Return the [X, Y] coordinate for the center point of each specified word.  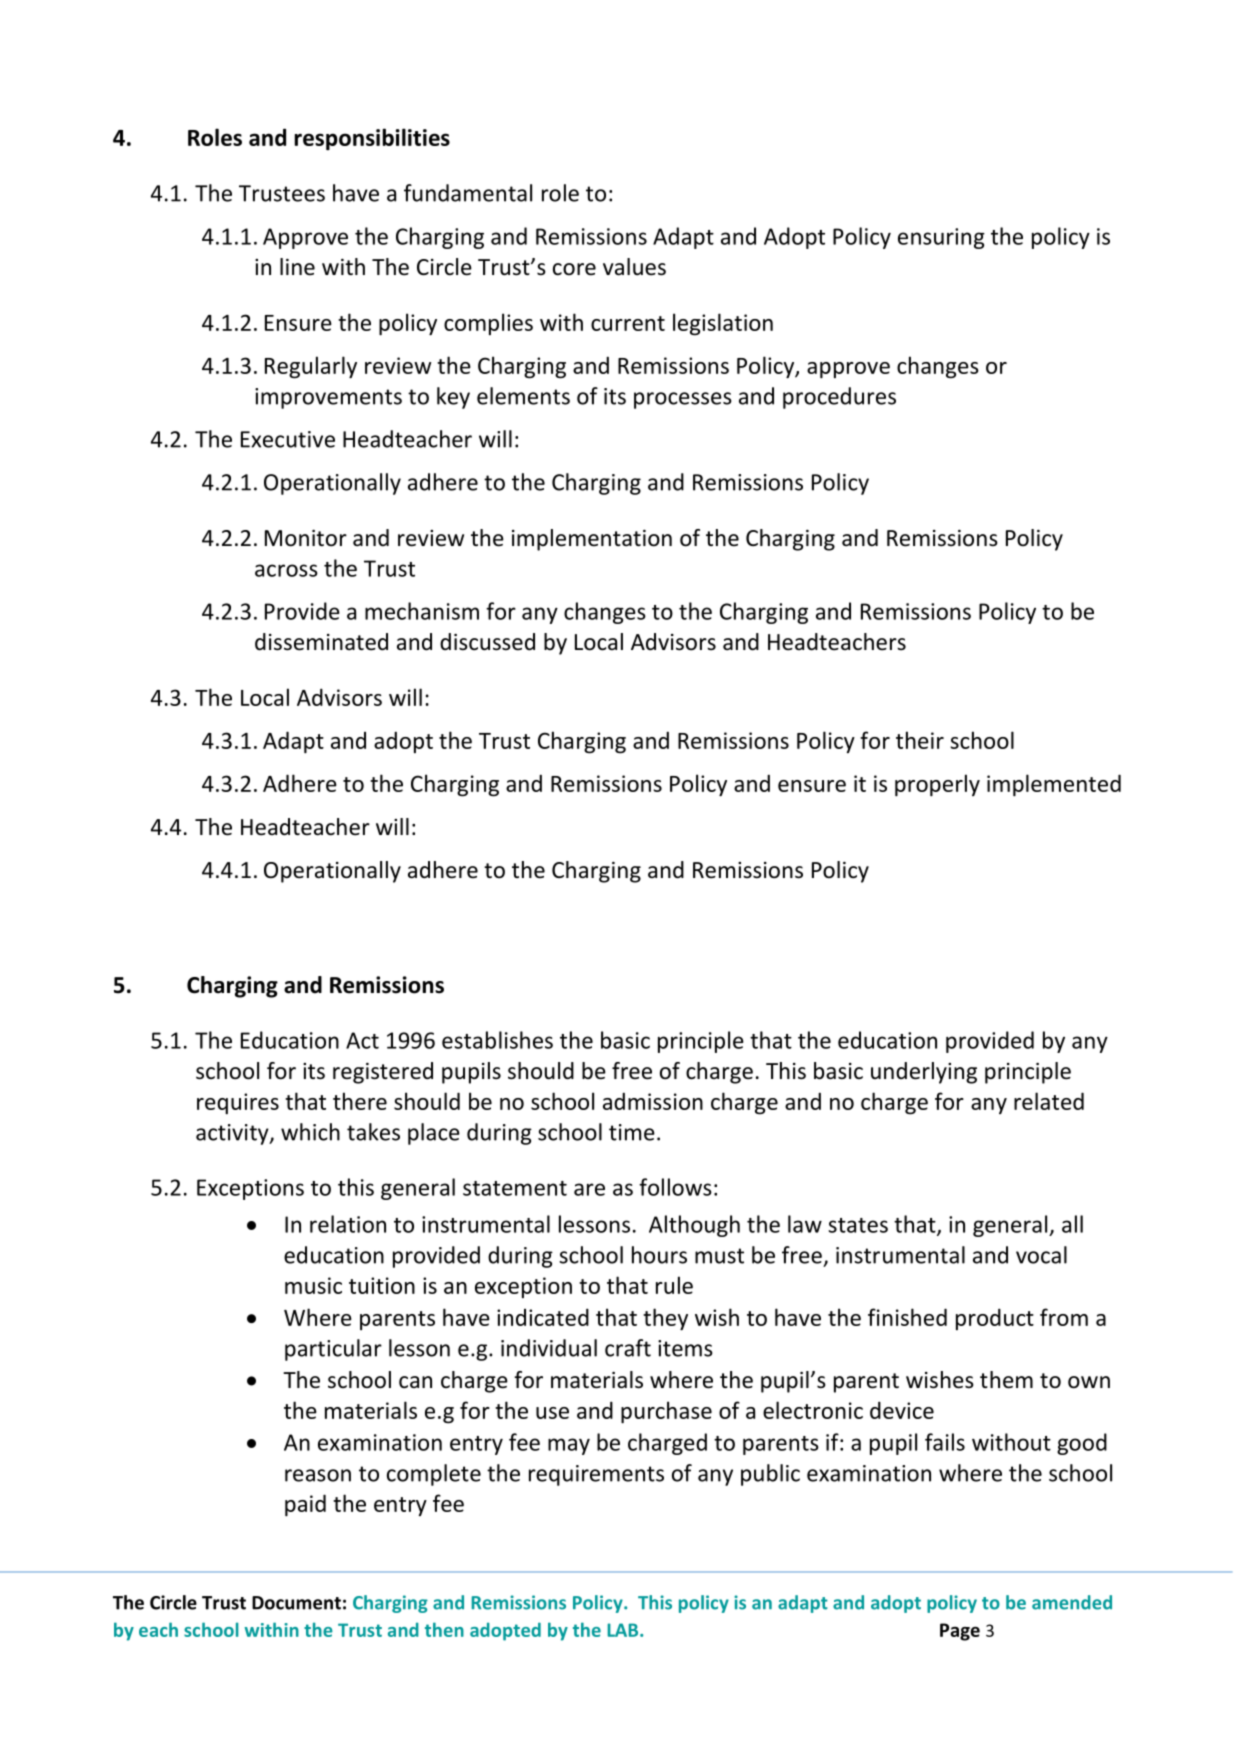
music [313, 1285]
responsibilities [372, 139]
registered [383, 1073]
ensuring [941, 238]
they [665, 1319]
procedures [839, 398]
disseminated [321, 642]
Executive [288, 439]
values [634, 267]
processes [683, 400]
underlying [924, 1073]
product [995, 1319]
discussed [487, 642]
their [920, 740]
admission [653, 1101]
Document [296, 1603]
